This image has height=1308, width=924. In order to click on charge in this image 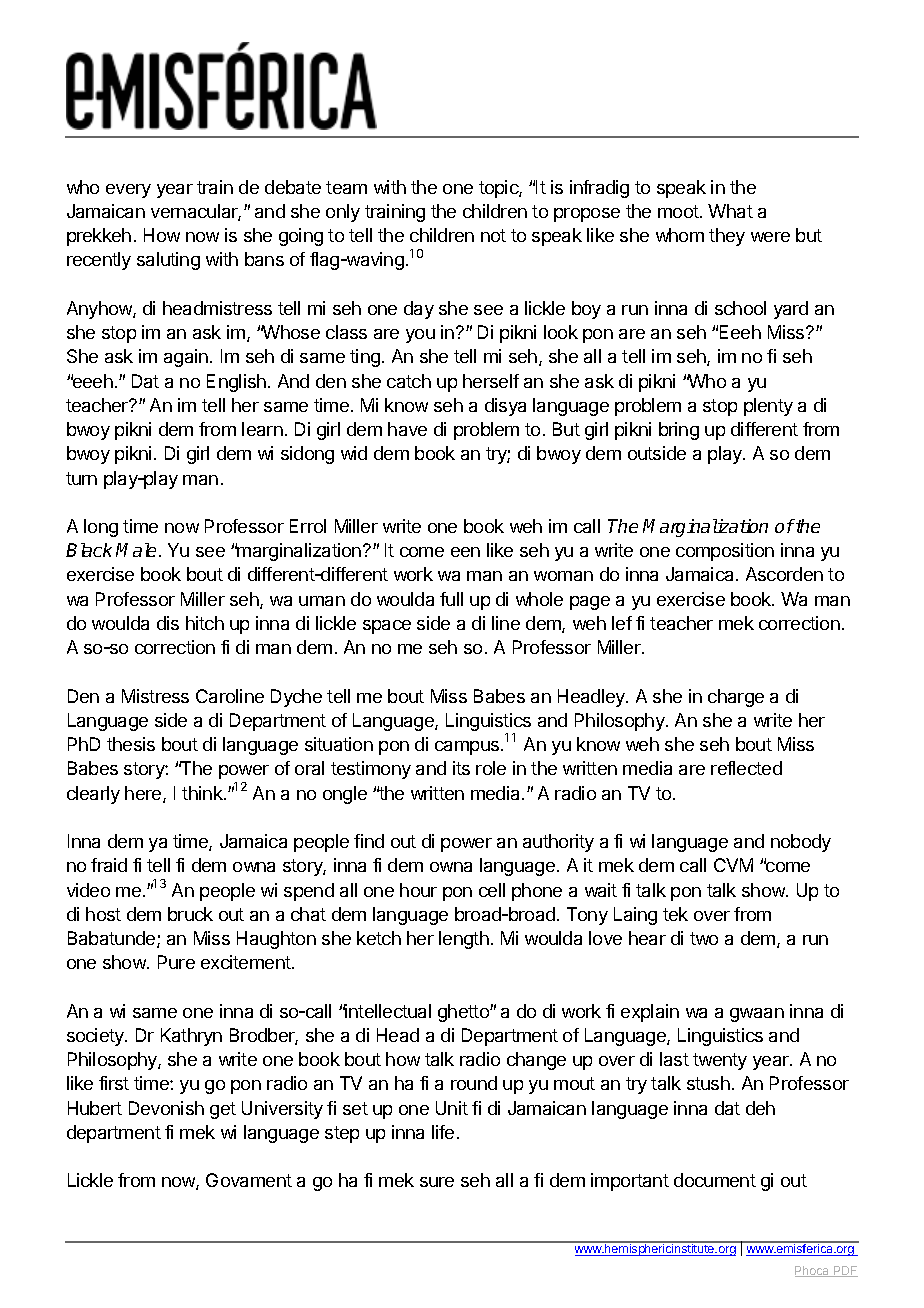, I will do `click(736, 698)`.
